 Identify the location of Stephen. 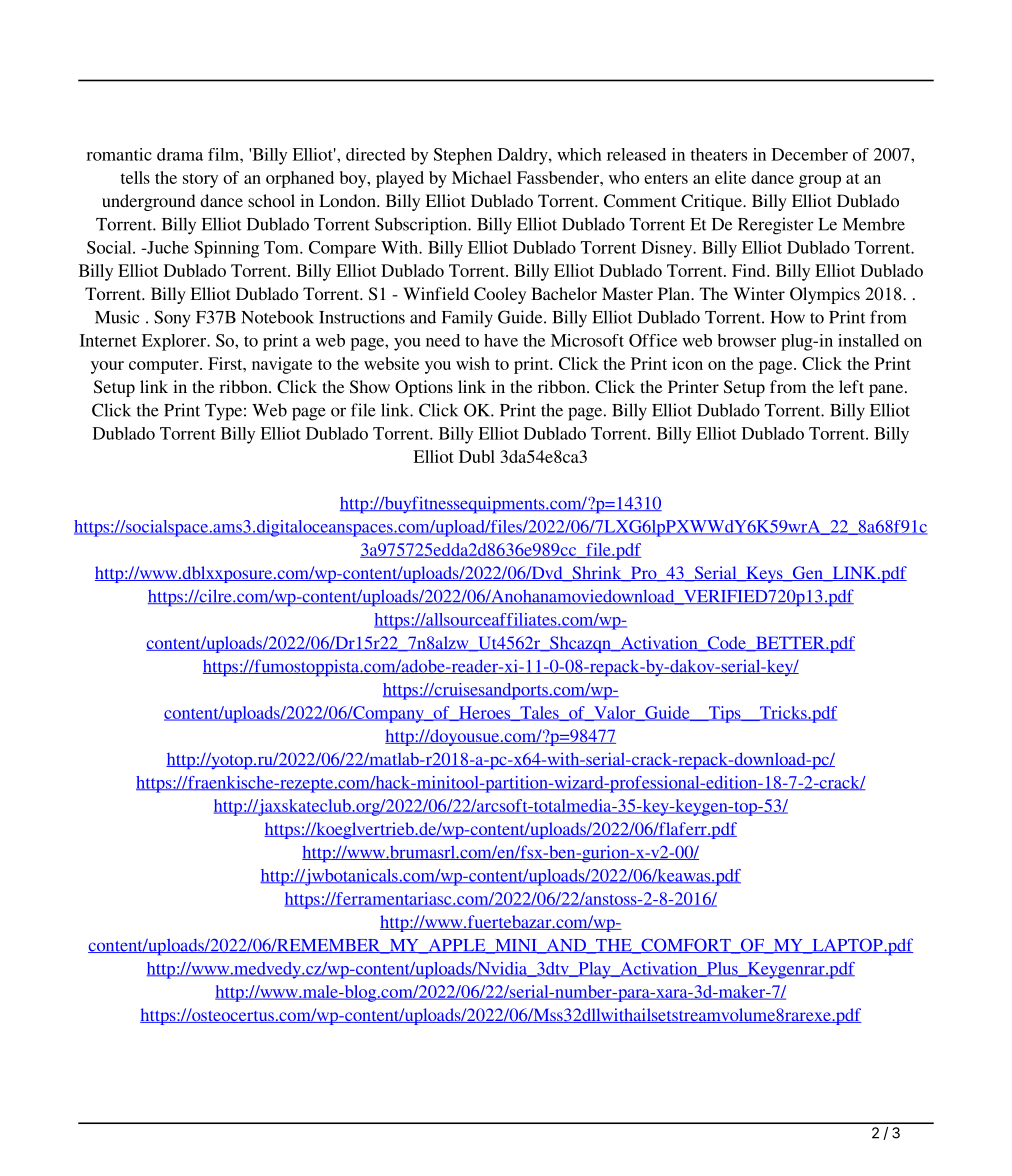
(463, 156).
